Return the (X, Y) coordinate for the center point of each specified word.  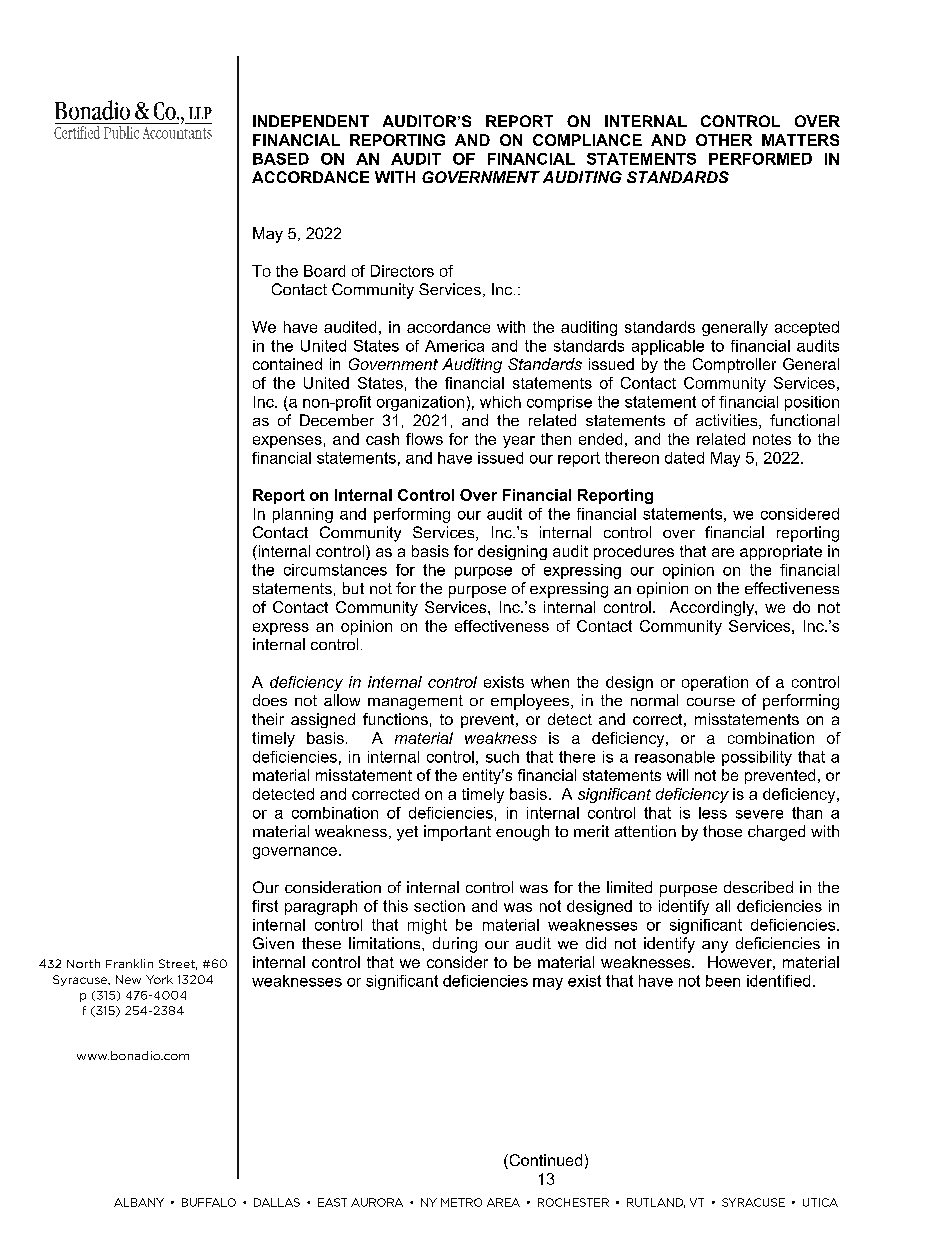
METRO (461, 1202)
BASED (281, 159)
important (457, 833)
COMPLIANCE (587, 140)
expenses (287, 442)
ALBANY (139, 1202)
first (265, 906)
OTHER (724, 140)
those (722, 831)
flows (424, 439)
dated (684, 458)
